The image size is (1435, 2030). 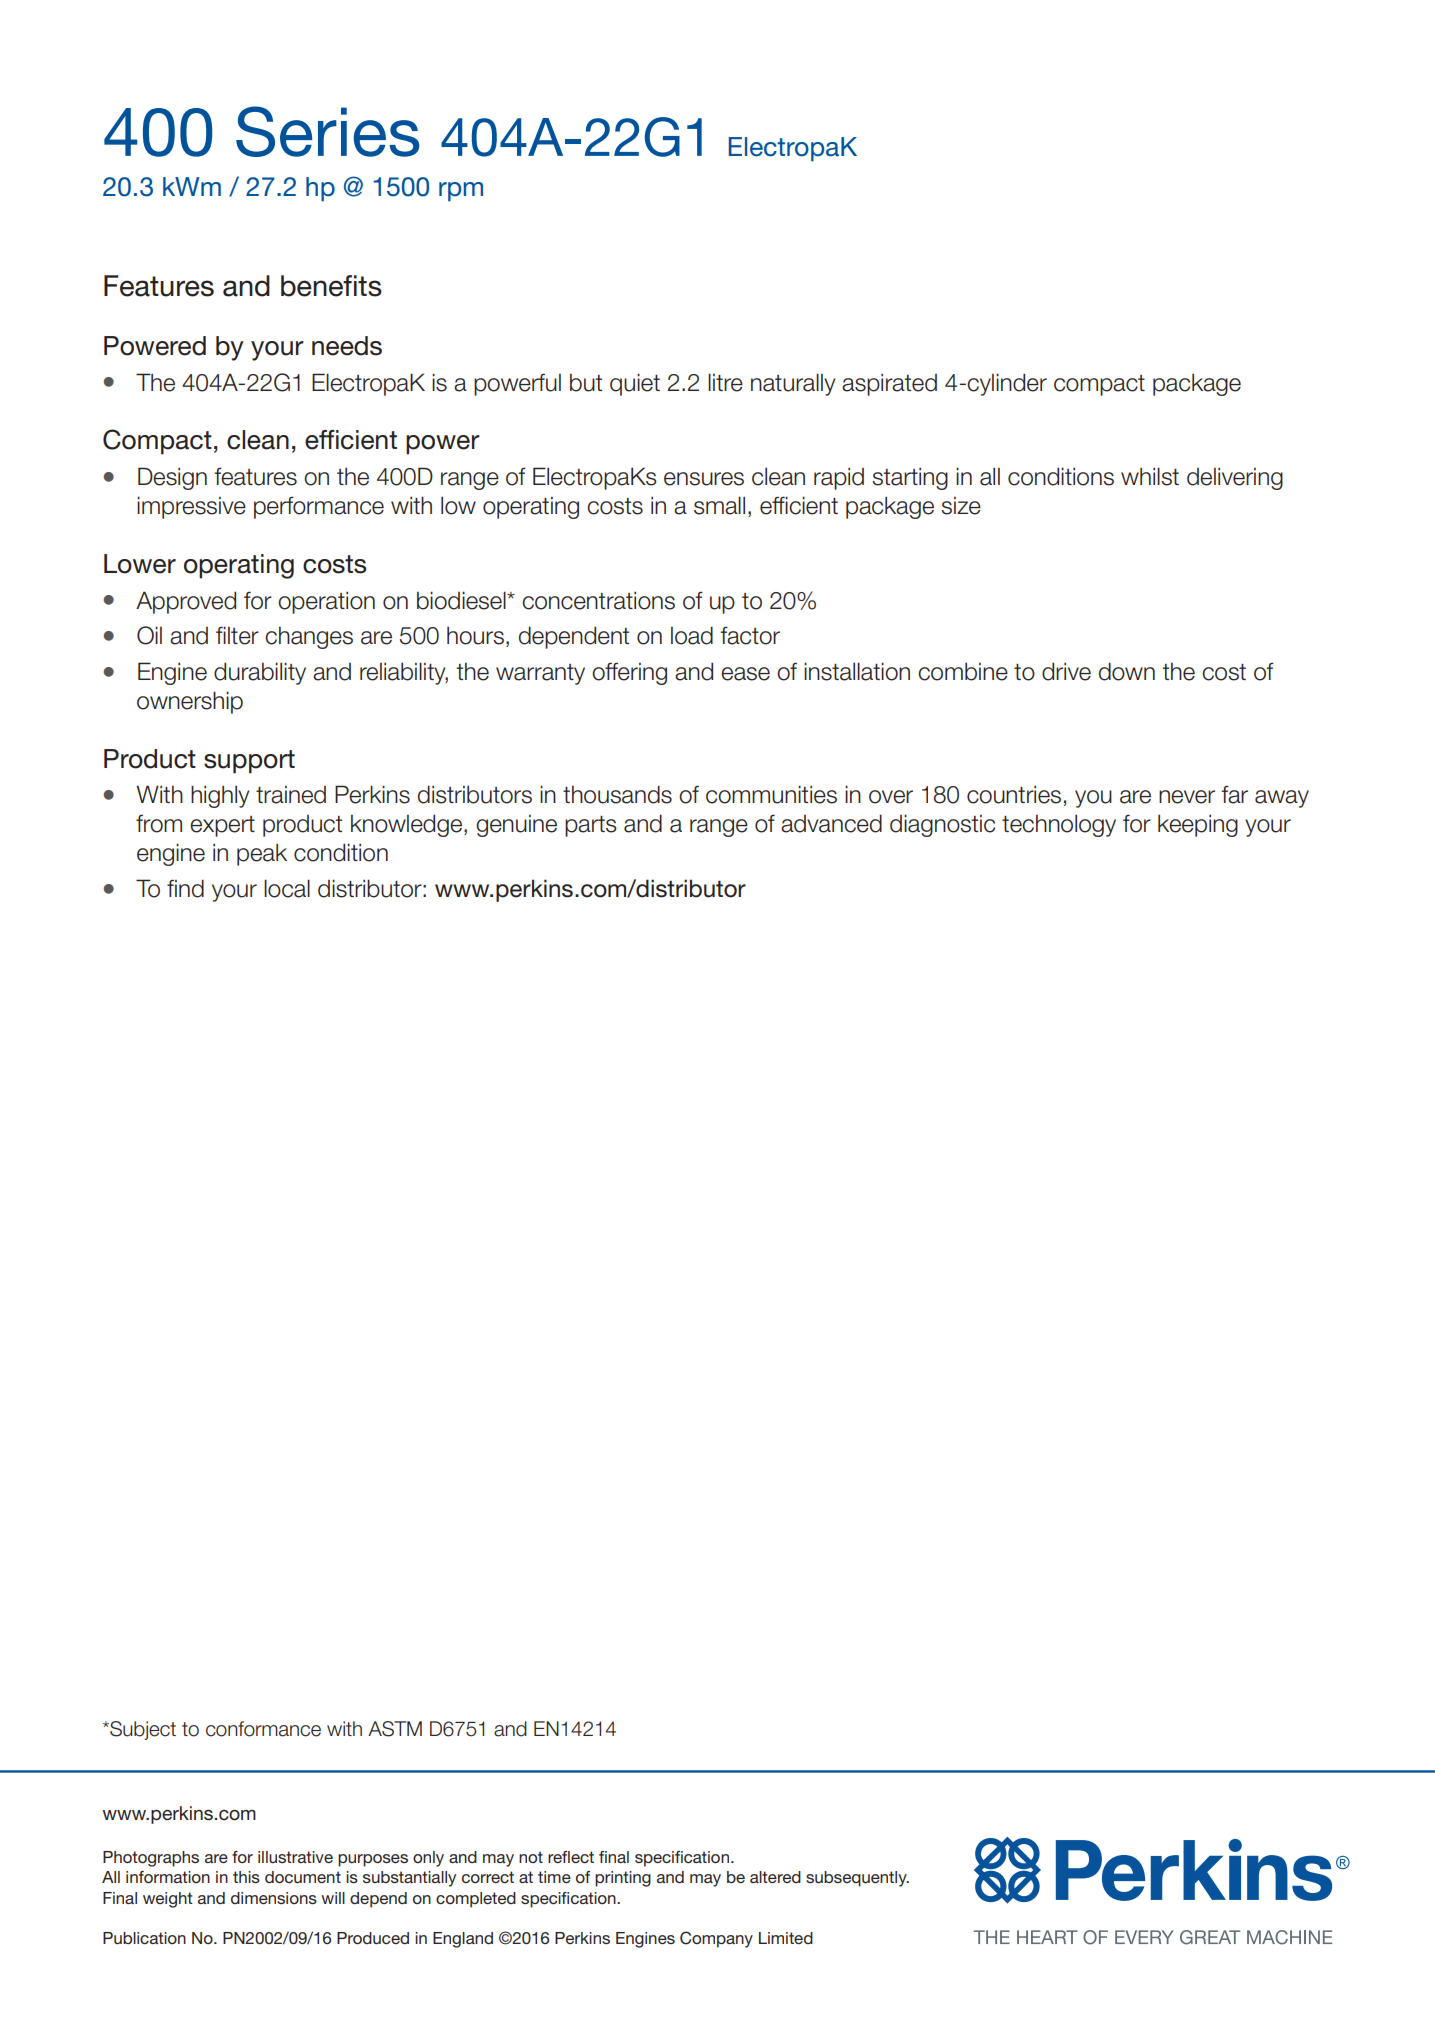 I want to click on down, so click(x=1127, y=671).
